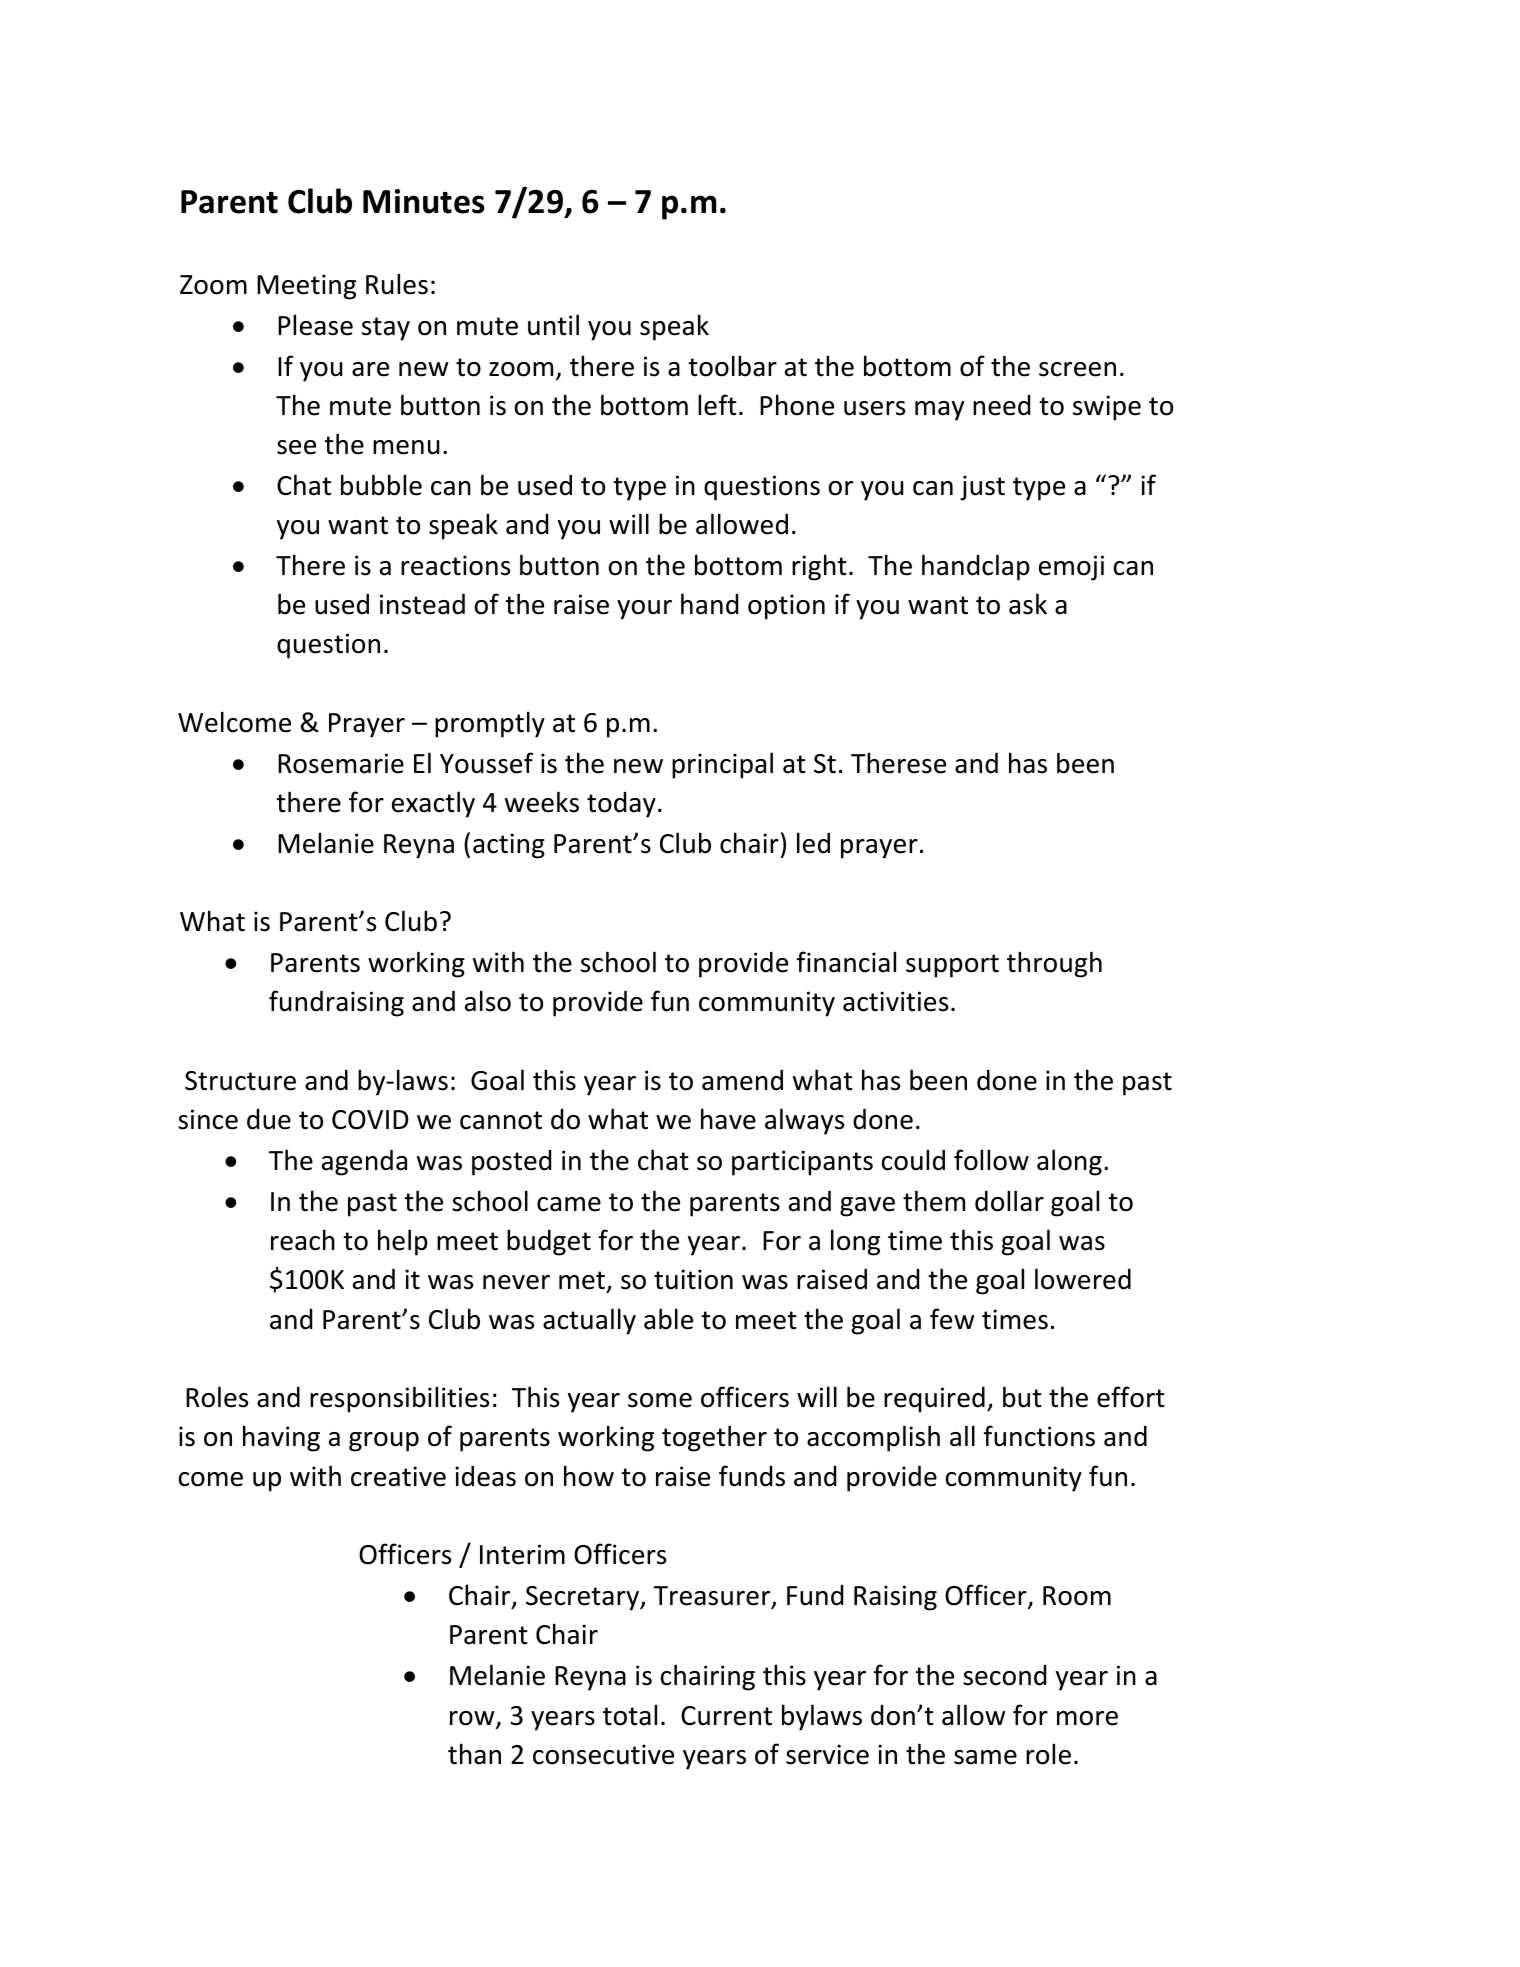 The height and width of the screenshot is (1967, 1520). Describe the element at coordinates (303, 1240) in the screenshot. I see `reach` at that location.
